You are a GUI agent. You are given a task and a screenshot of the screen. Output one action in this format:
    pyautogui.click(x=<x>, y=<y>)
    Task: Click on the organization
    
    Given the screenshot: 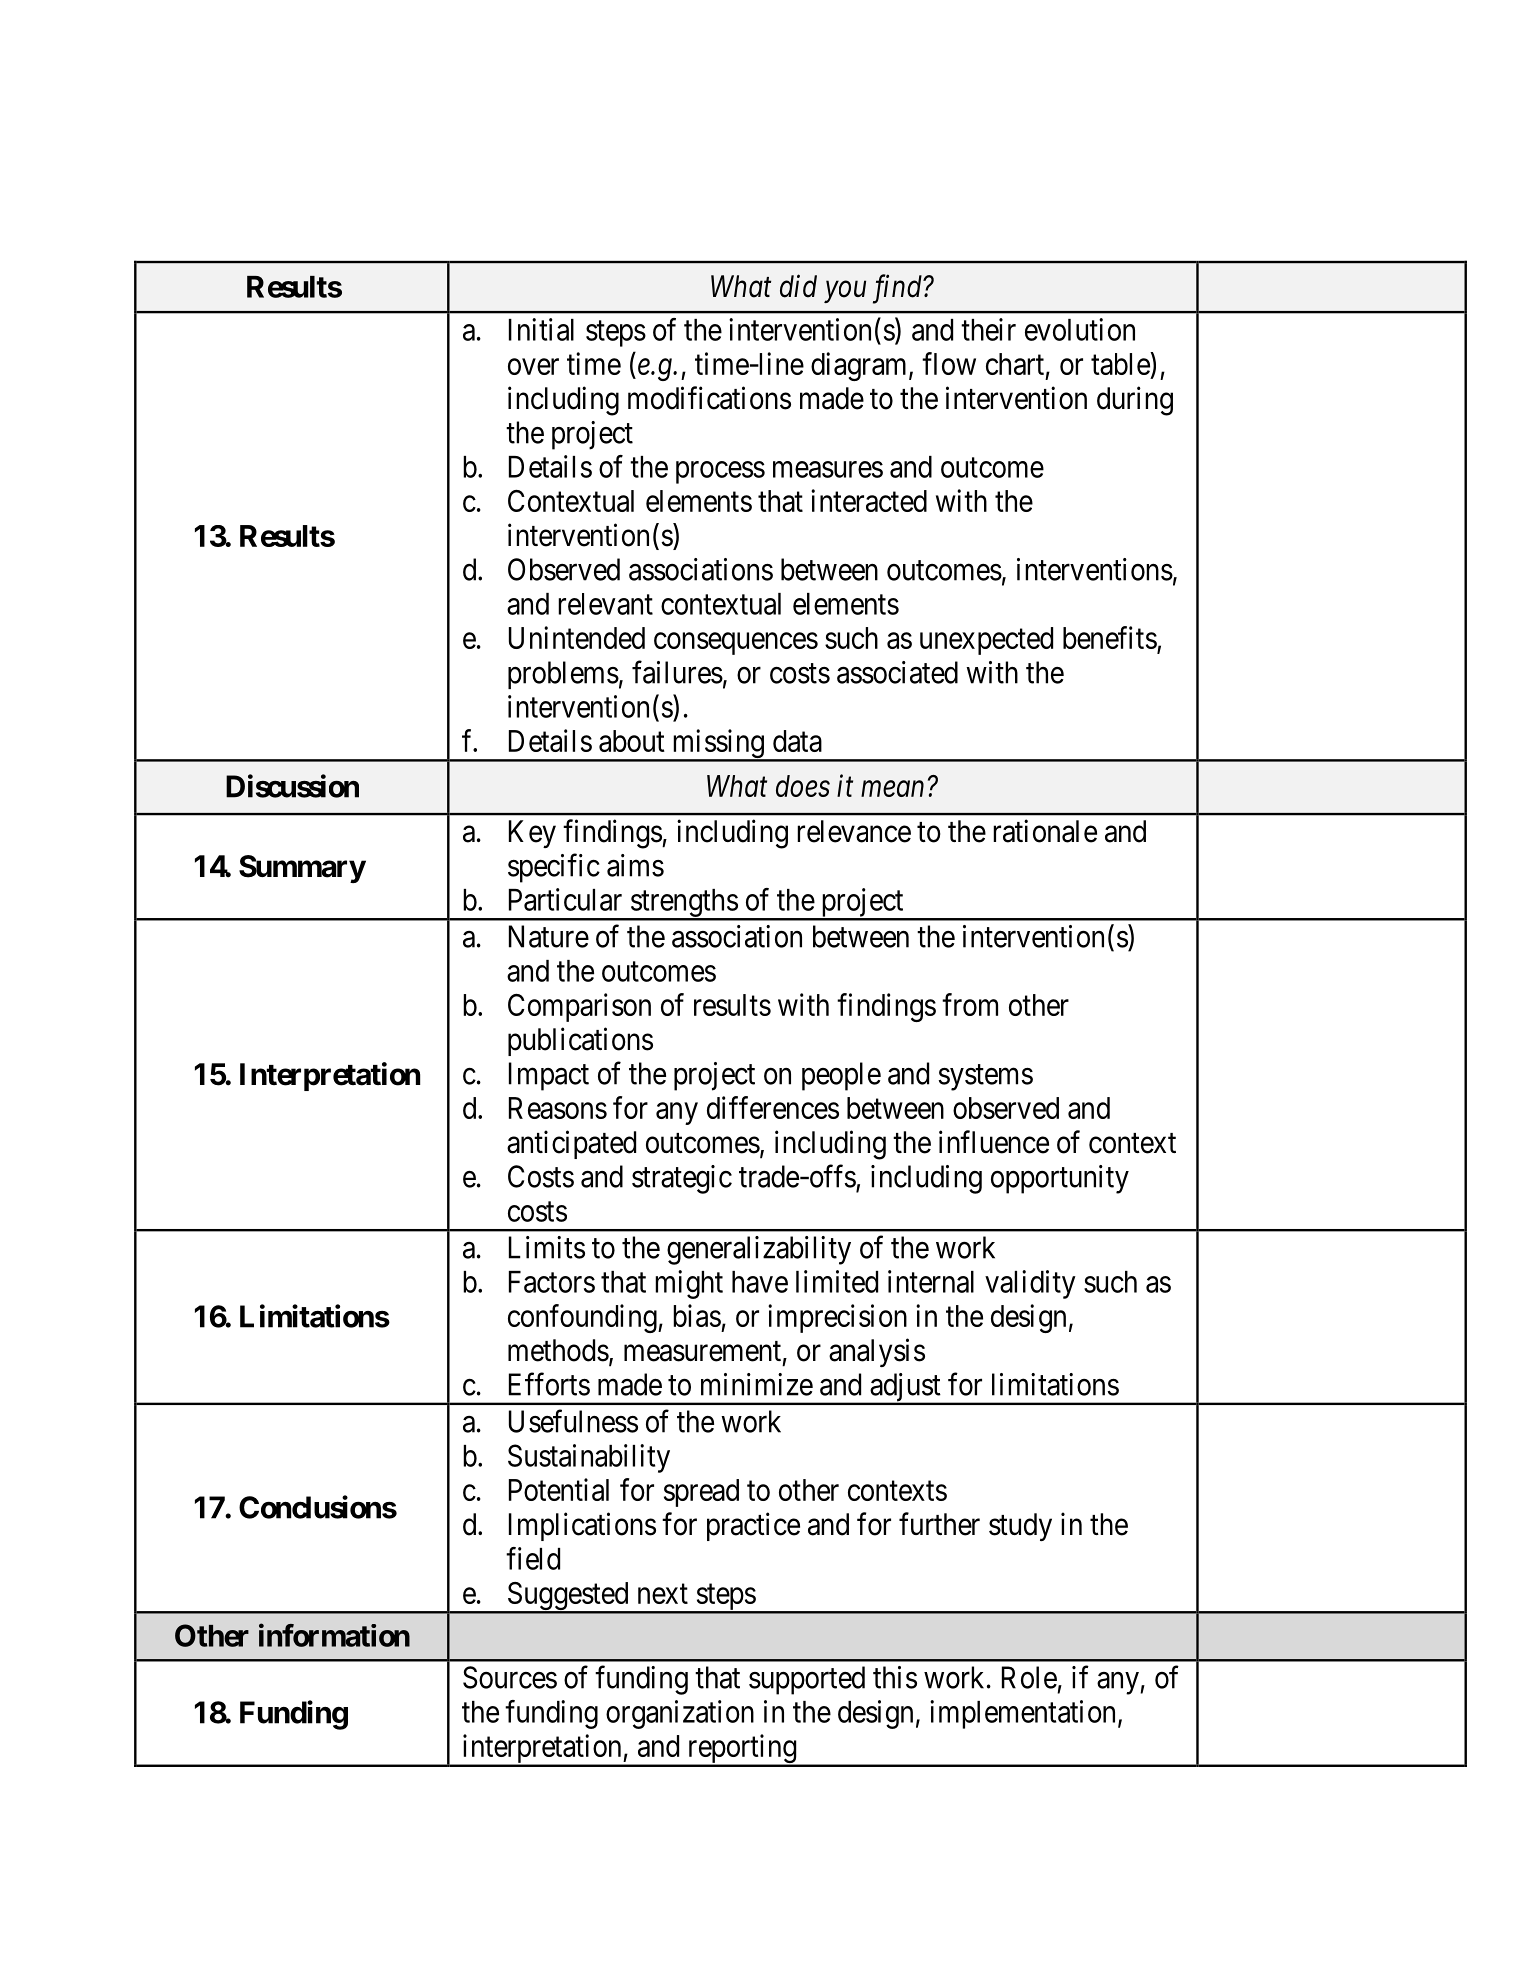 What is the action you would take?
    pyautogui.click(x=680, y=1714)
